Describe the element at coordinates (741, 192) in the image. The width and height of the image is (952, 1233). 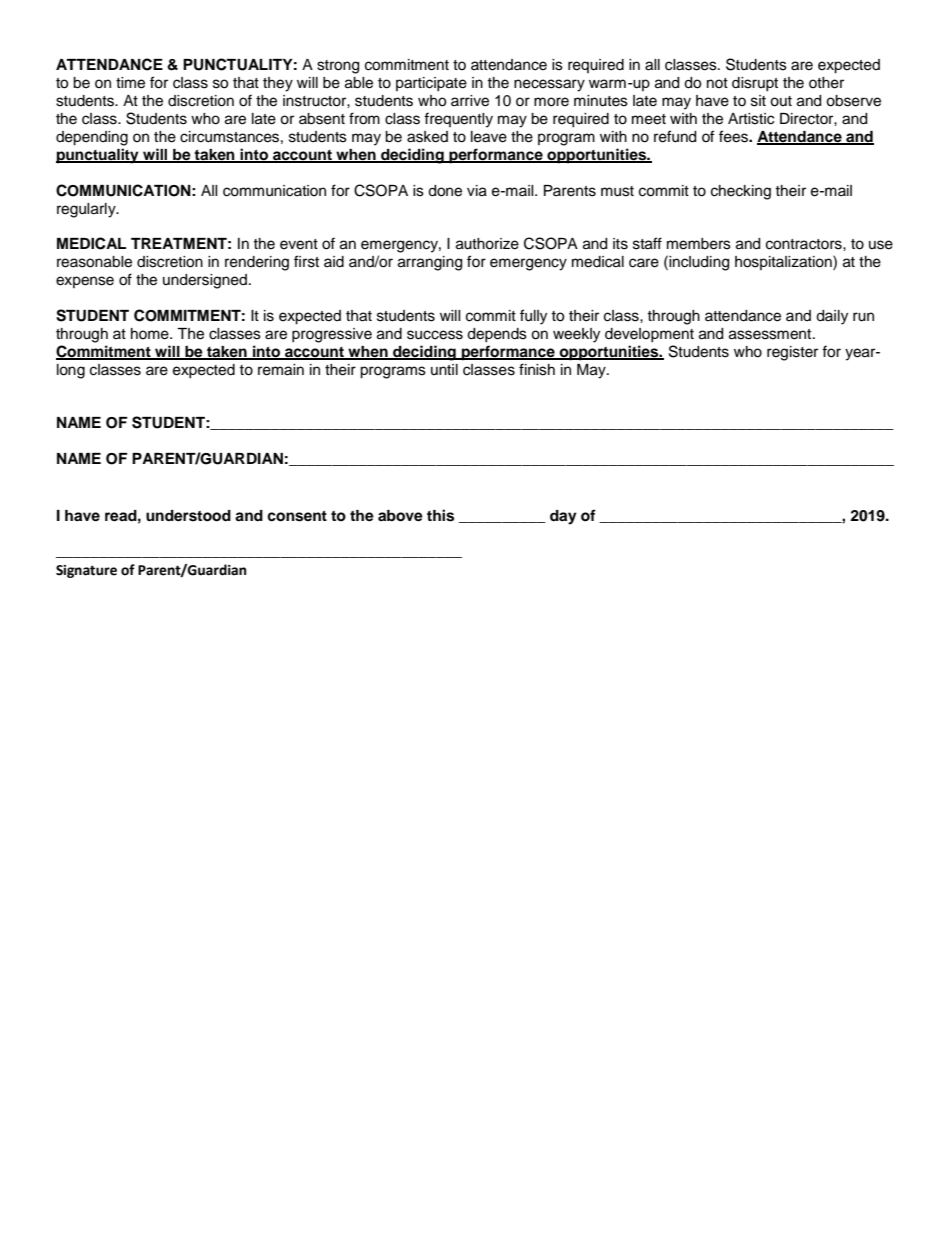
I see `checking` at that location.
